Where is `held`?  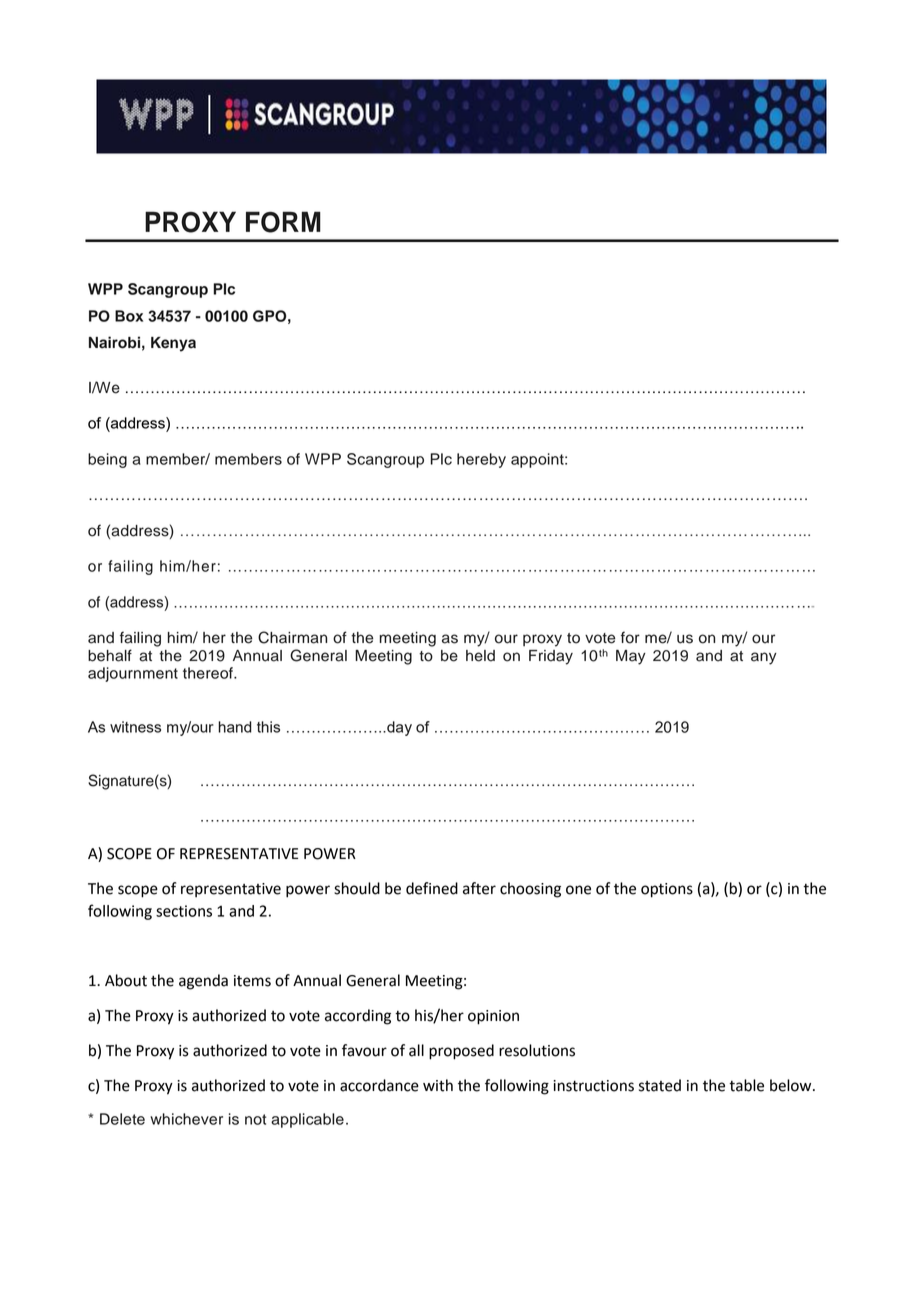
held is located at coordinates (480, 656).
